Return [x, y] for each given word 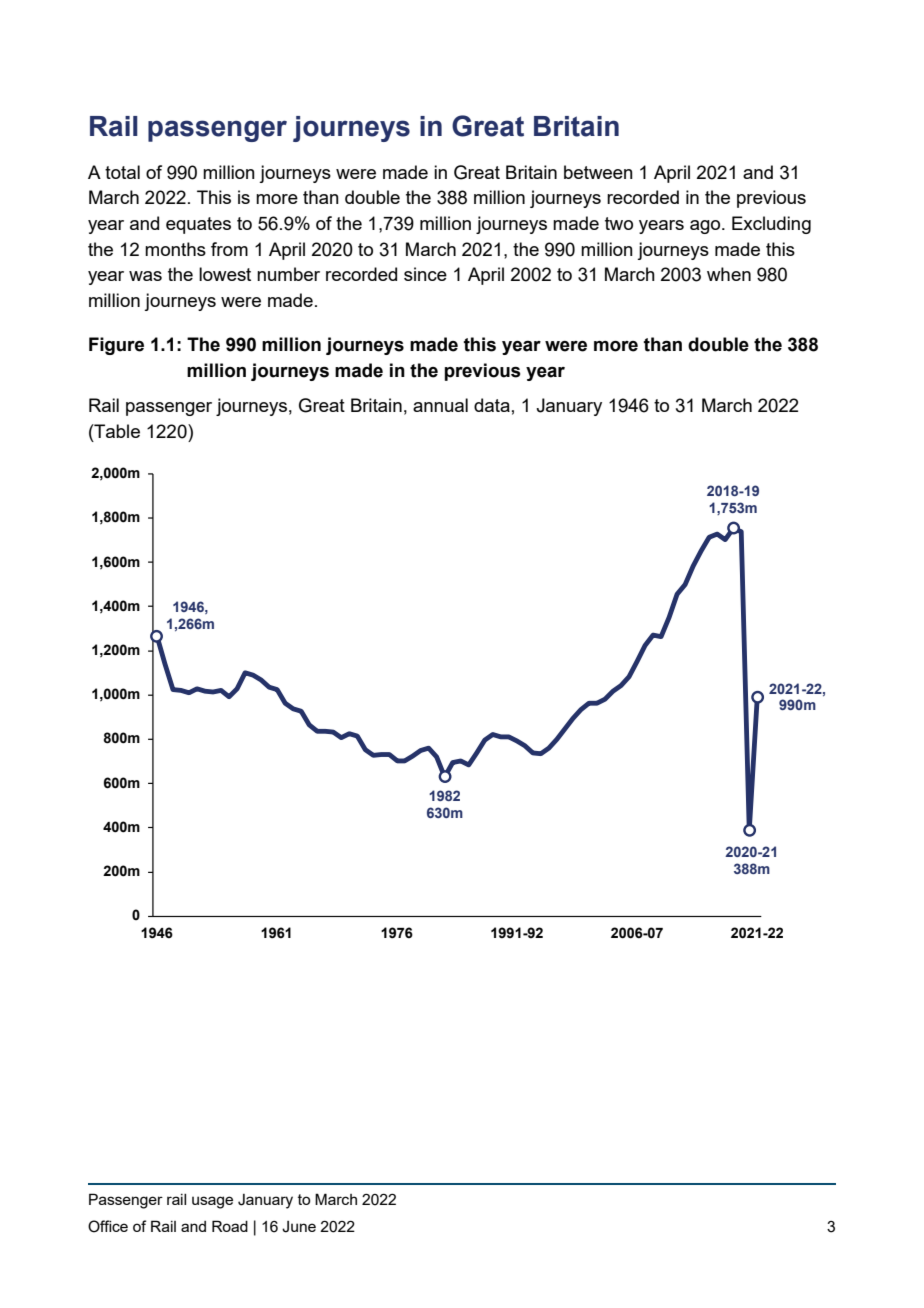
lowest [225, 274]
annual [440, 405]
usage [212, 1202]
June [299, 1227]
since [425, 274]
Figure [116, 346]
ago [706, 227]
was [145, 276]
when [729, 274]
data [492, 405]
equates [198, 225]
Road [230, 1226]
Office [108, 1226]
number [288, 274]
